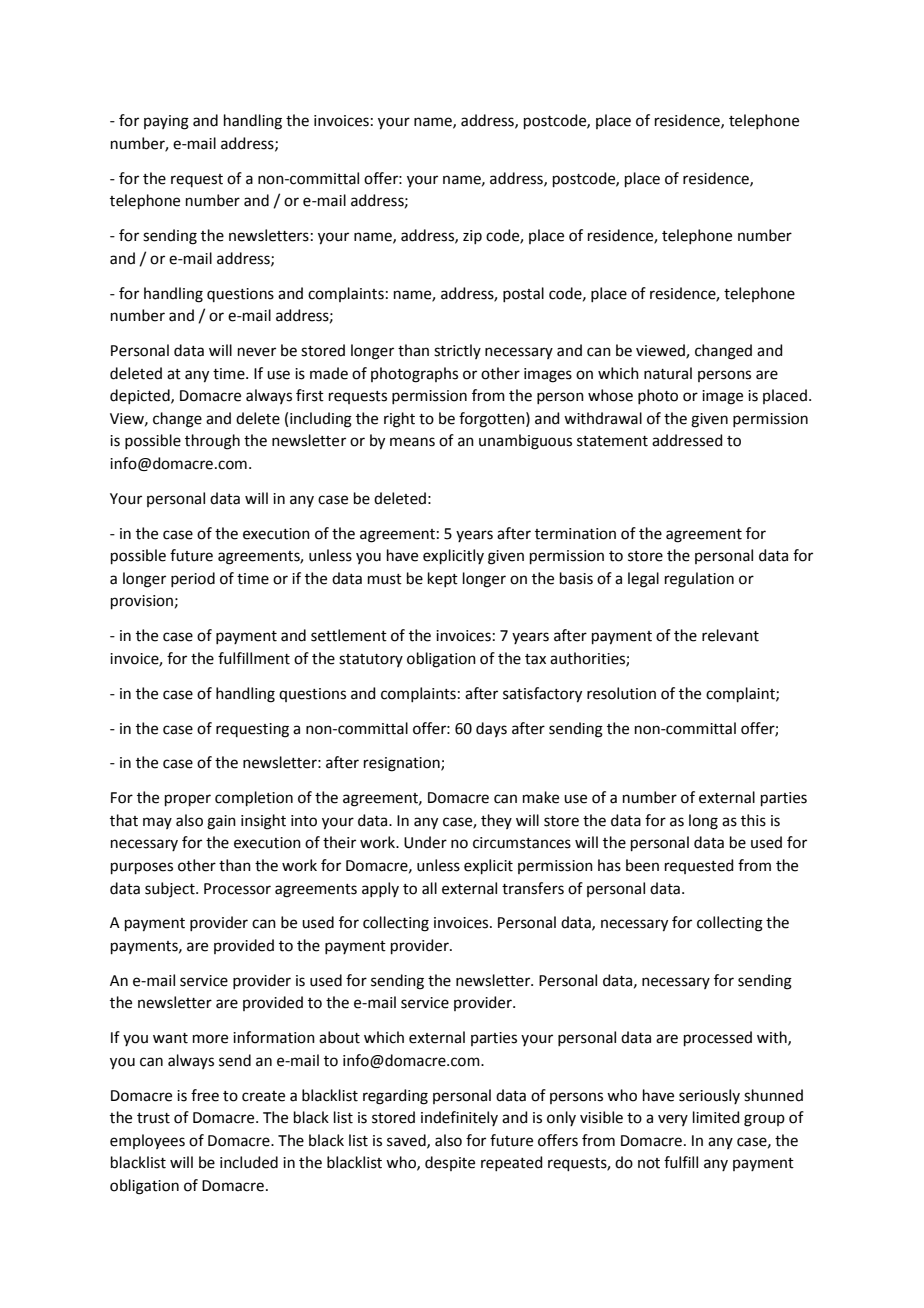 The height and width of the page is (1308, 924). Describe the element at coordinates (166, 122) in the page. I see `paying` at that location.
